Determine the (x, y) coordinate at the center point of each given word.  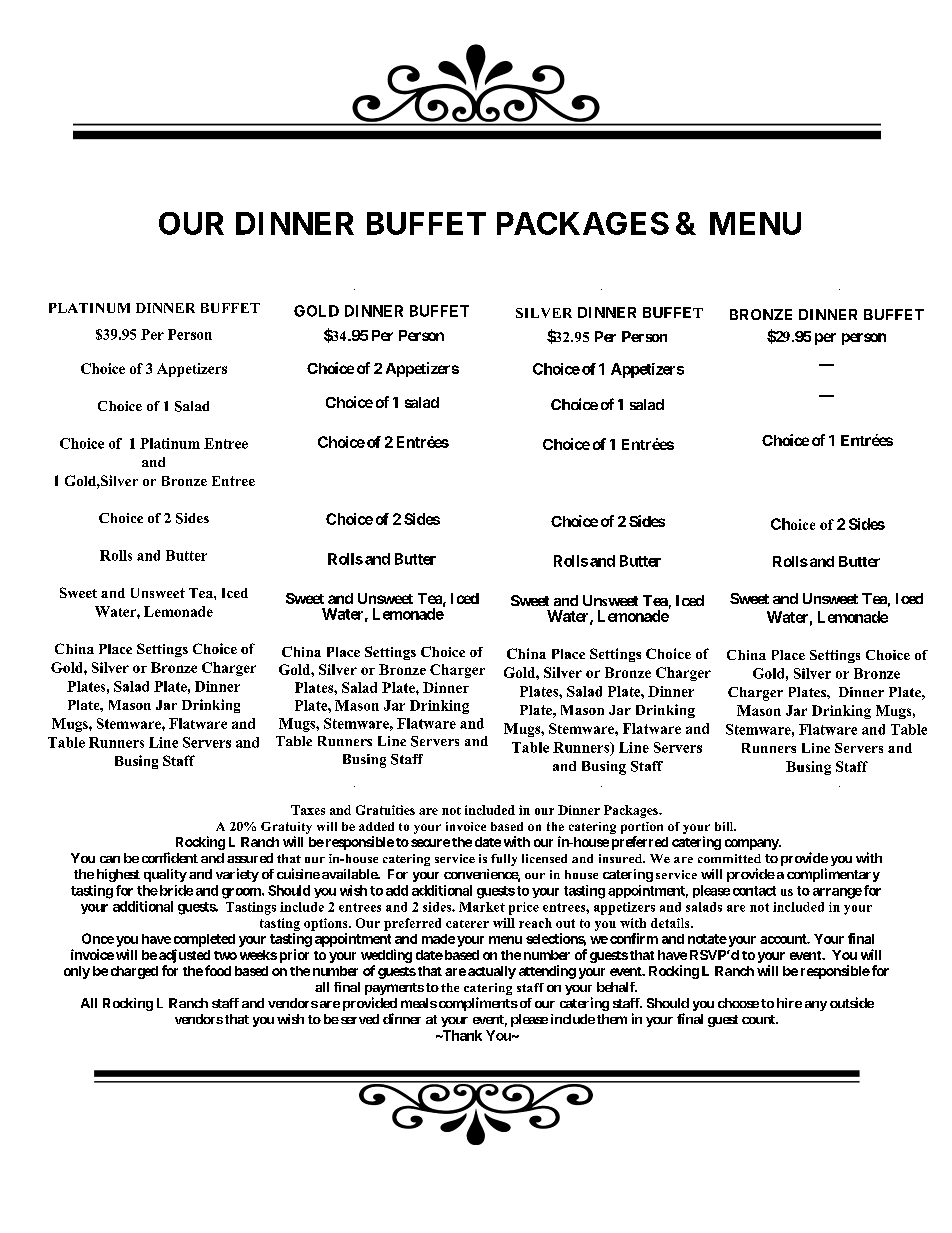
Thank (461, 1035)
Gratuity (286, 828)
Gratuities (385, 810)
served (358, 1019)
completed (204, 940)
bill (725, 826)
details (671, 923)
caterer (467, 924)
